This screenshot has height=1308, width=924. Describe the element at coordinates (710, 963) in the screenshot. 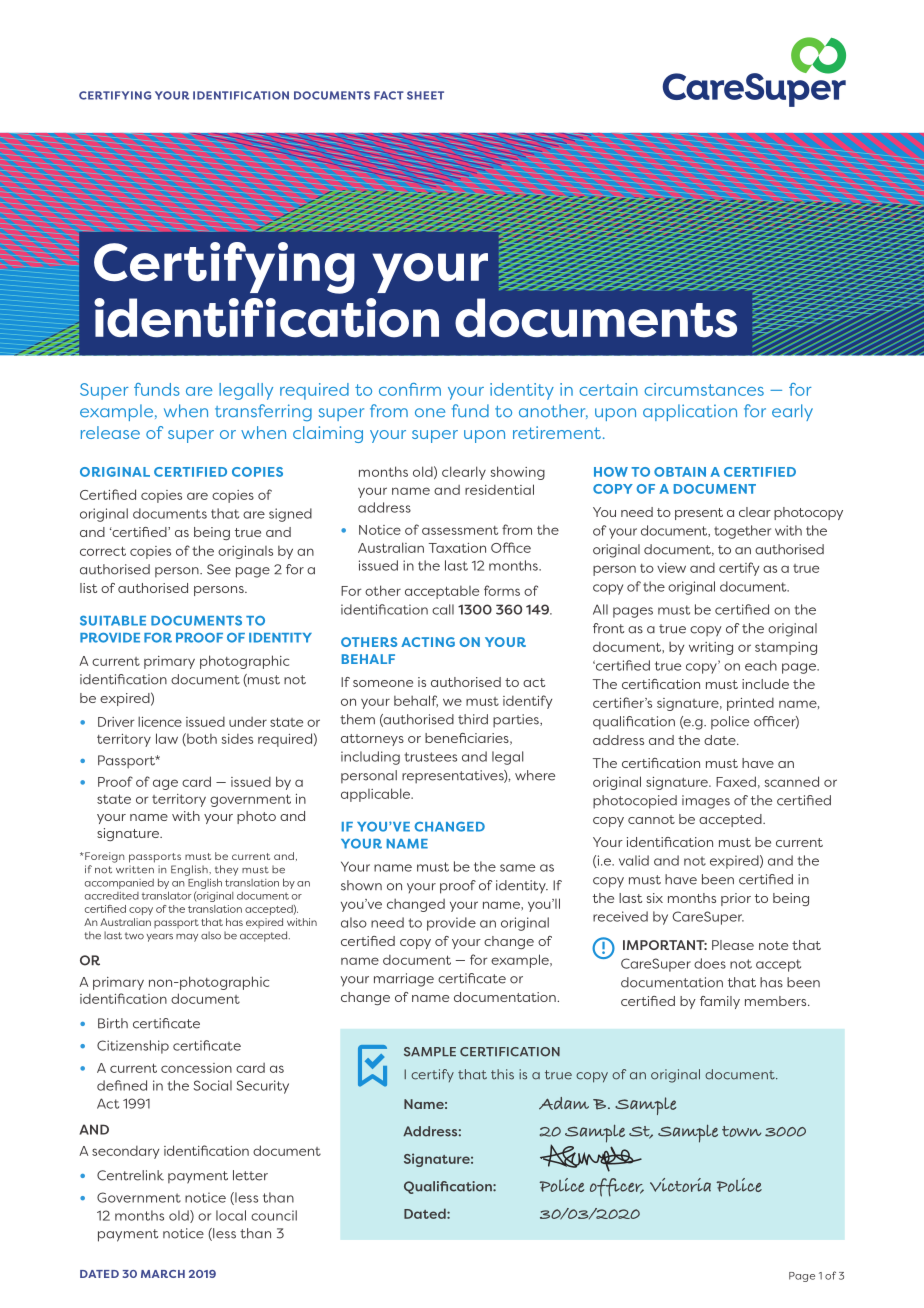

I see `does` at that location.
